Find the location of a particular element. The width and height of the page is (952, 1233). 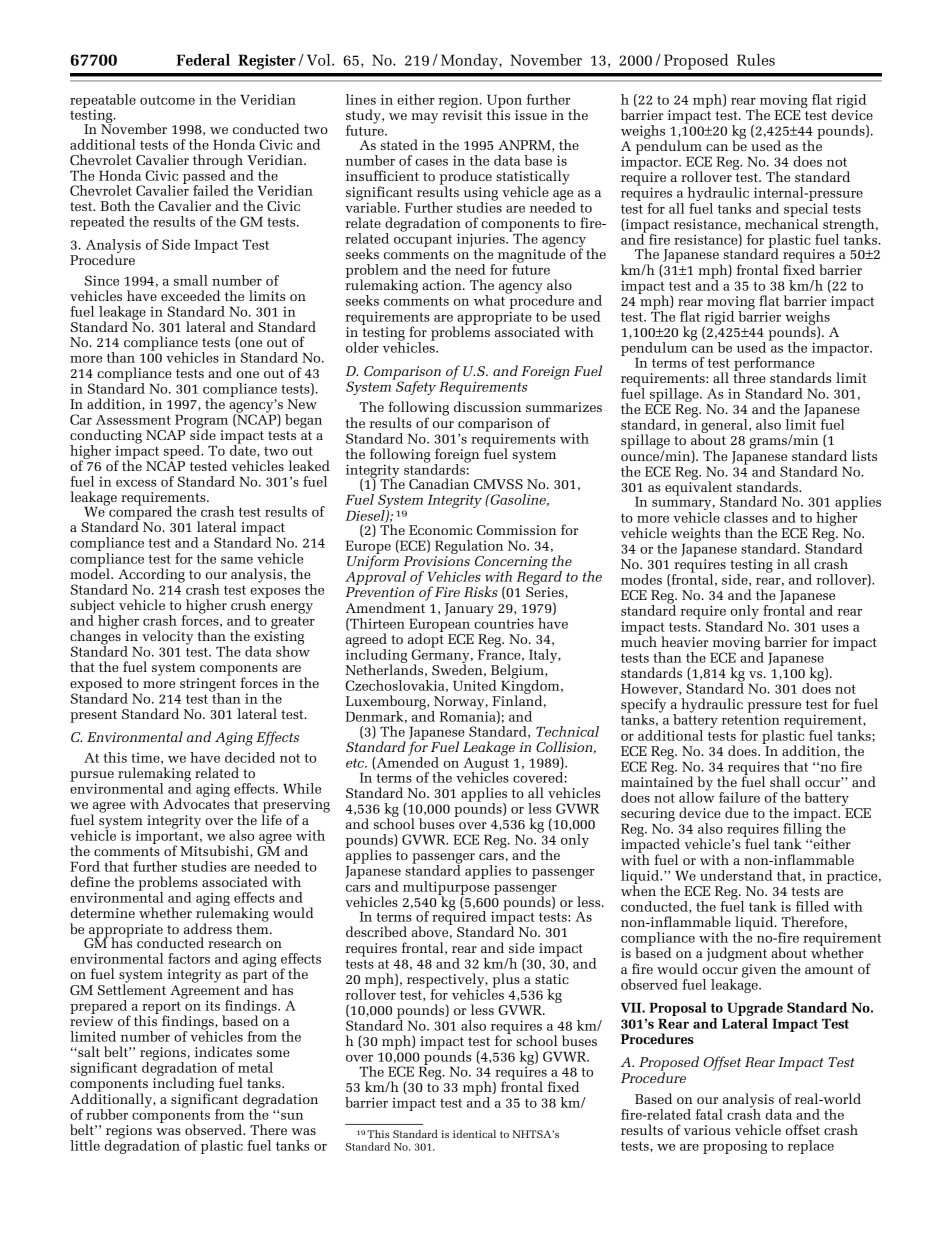

Upon is located at coordinates (504, 102).
